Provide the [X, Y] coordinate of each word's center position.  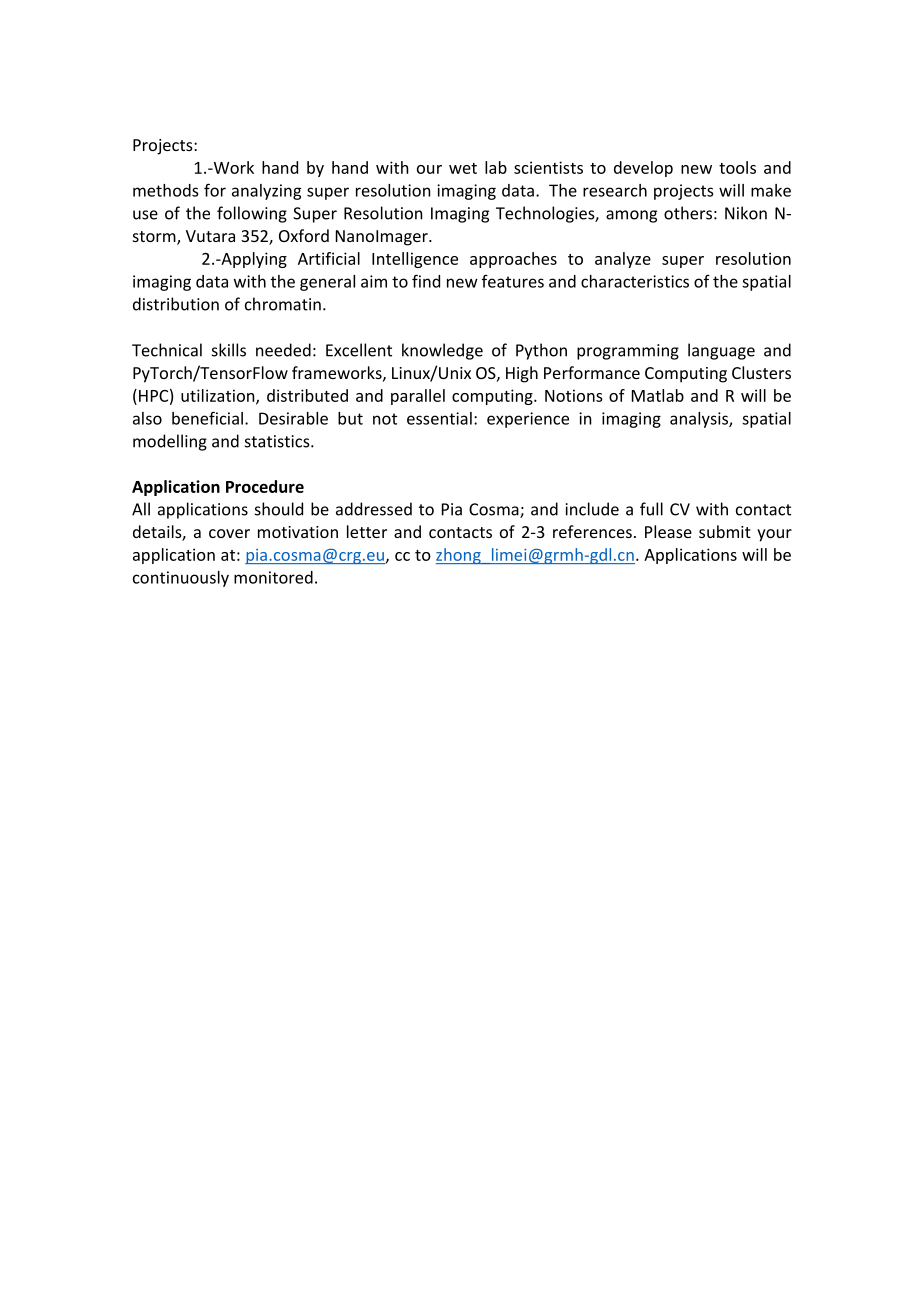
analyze [623, 260]
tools [737, 167]
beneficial [207, 418]
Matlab [658, 395]
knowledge [442, 351]
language [721, 351]
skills [229, 350]
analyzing [266, 192]
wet [463, 168]
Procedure [265, 486]
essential [439, 418]
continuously [181, 579]
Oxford [304, 235]
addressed [374, 509]
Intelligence [415, 260]
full [651, 509]
